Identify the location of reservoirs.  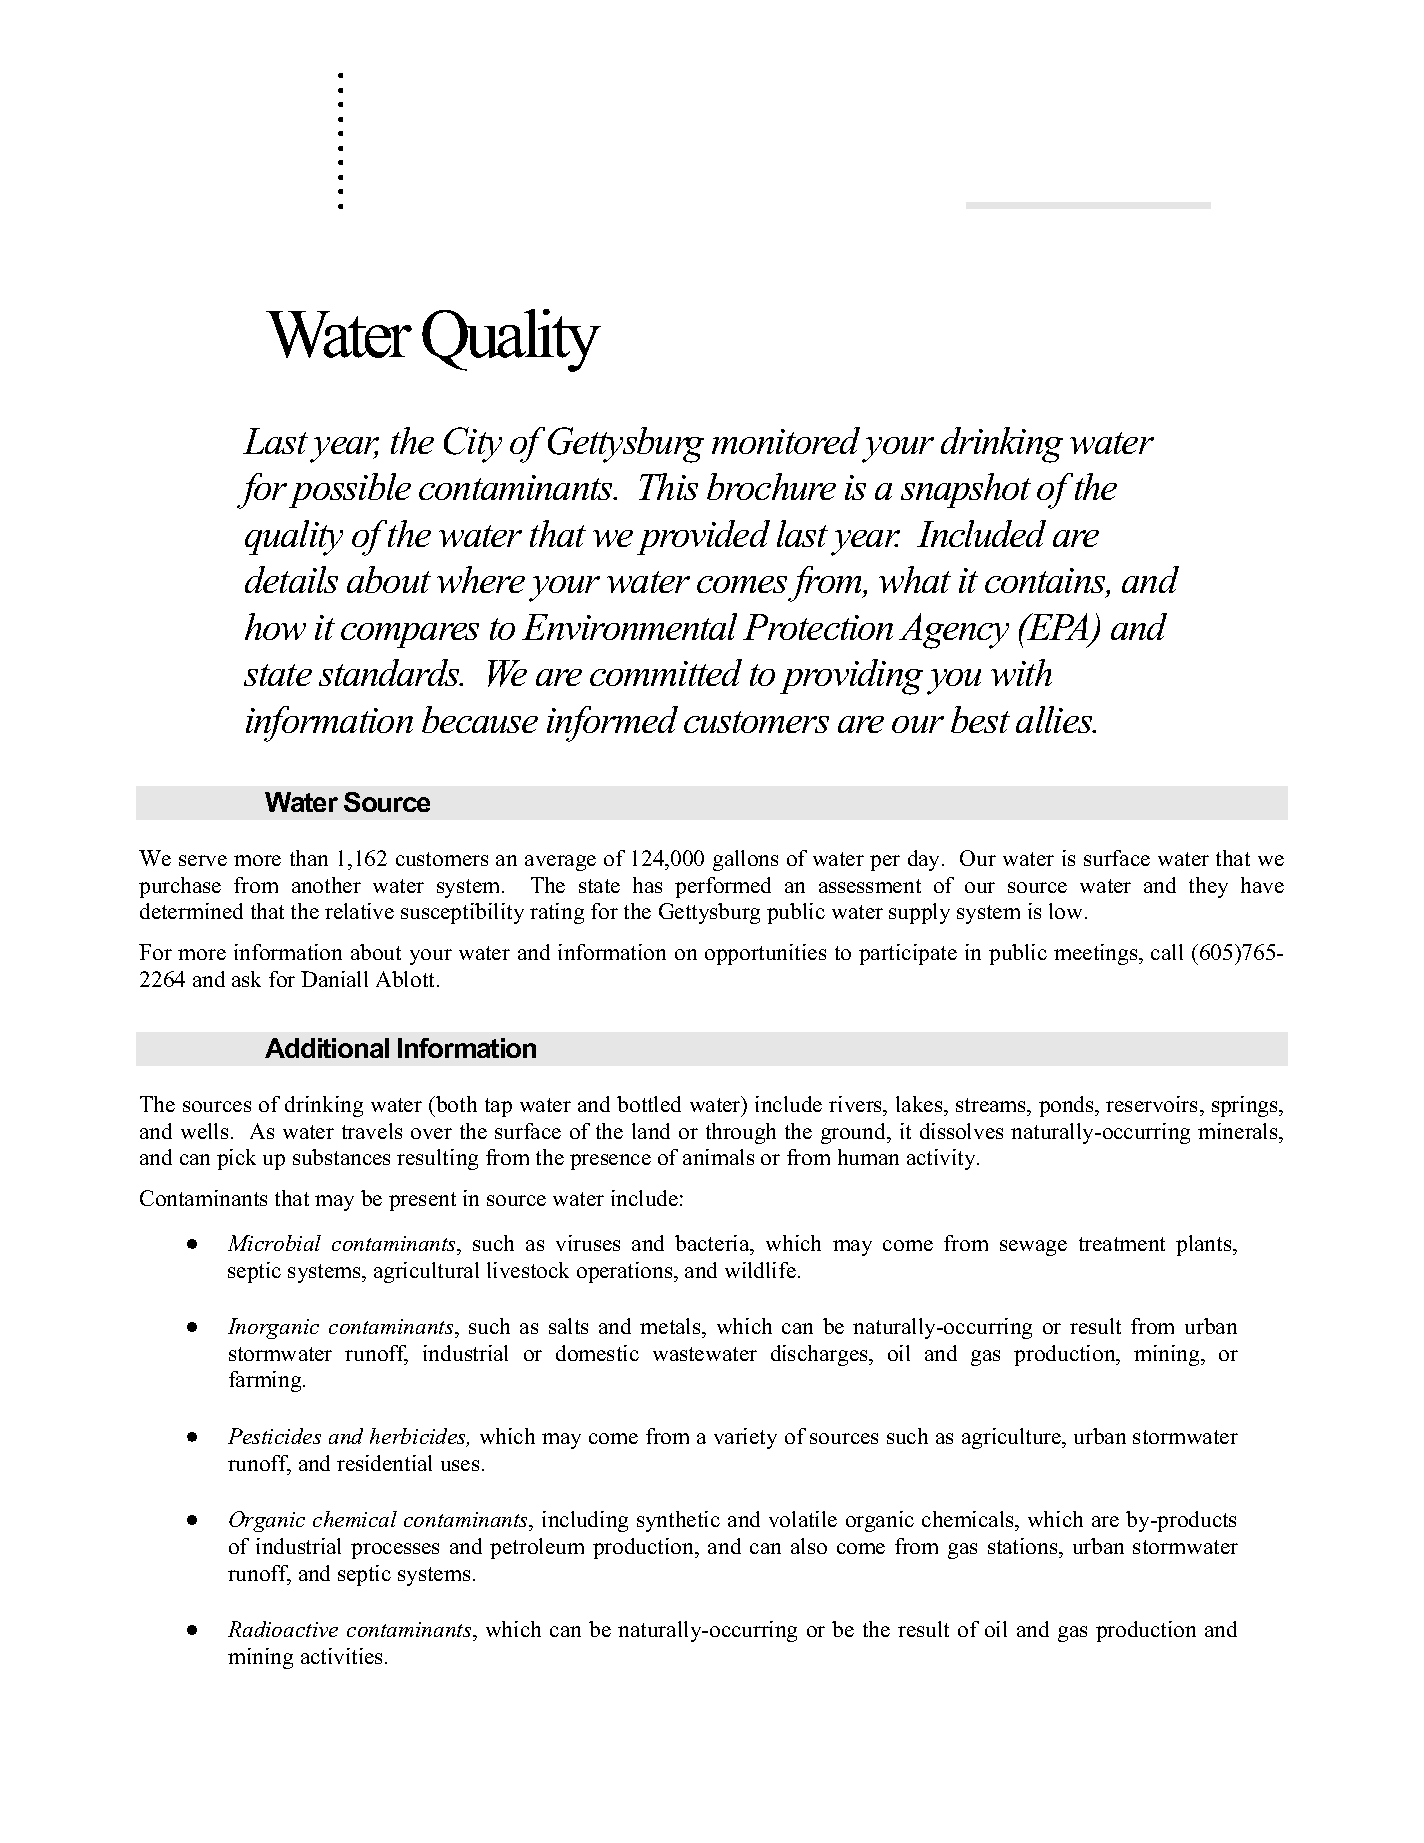
(1151, 1104).
